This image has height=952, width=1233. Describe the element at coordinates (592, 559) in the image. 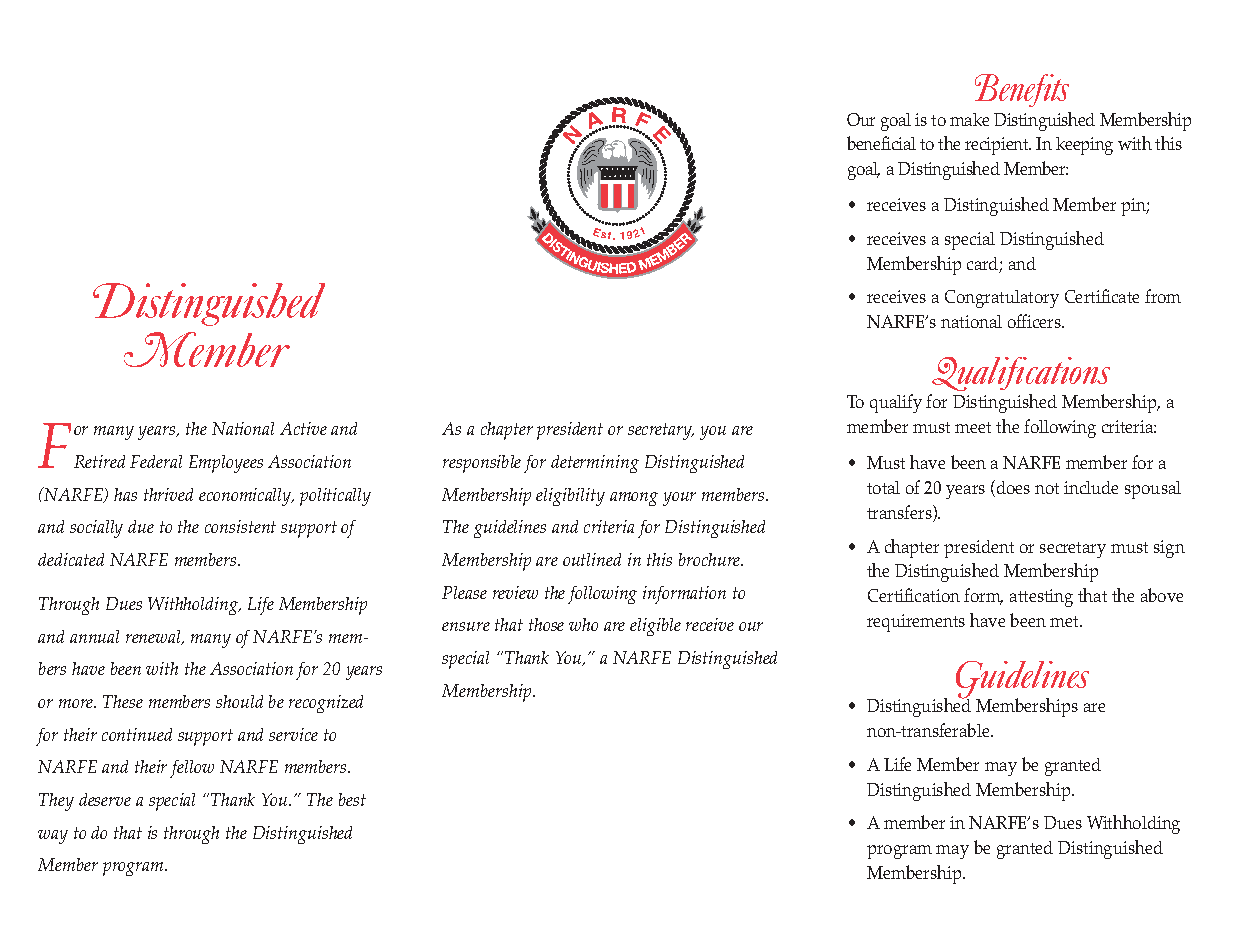

I see `outlined` at that location.
